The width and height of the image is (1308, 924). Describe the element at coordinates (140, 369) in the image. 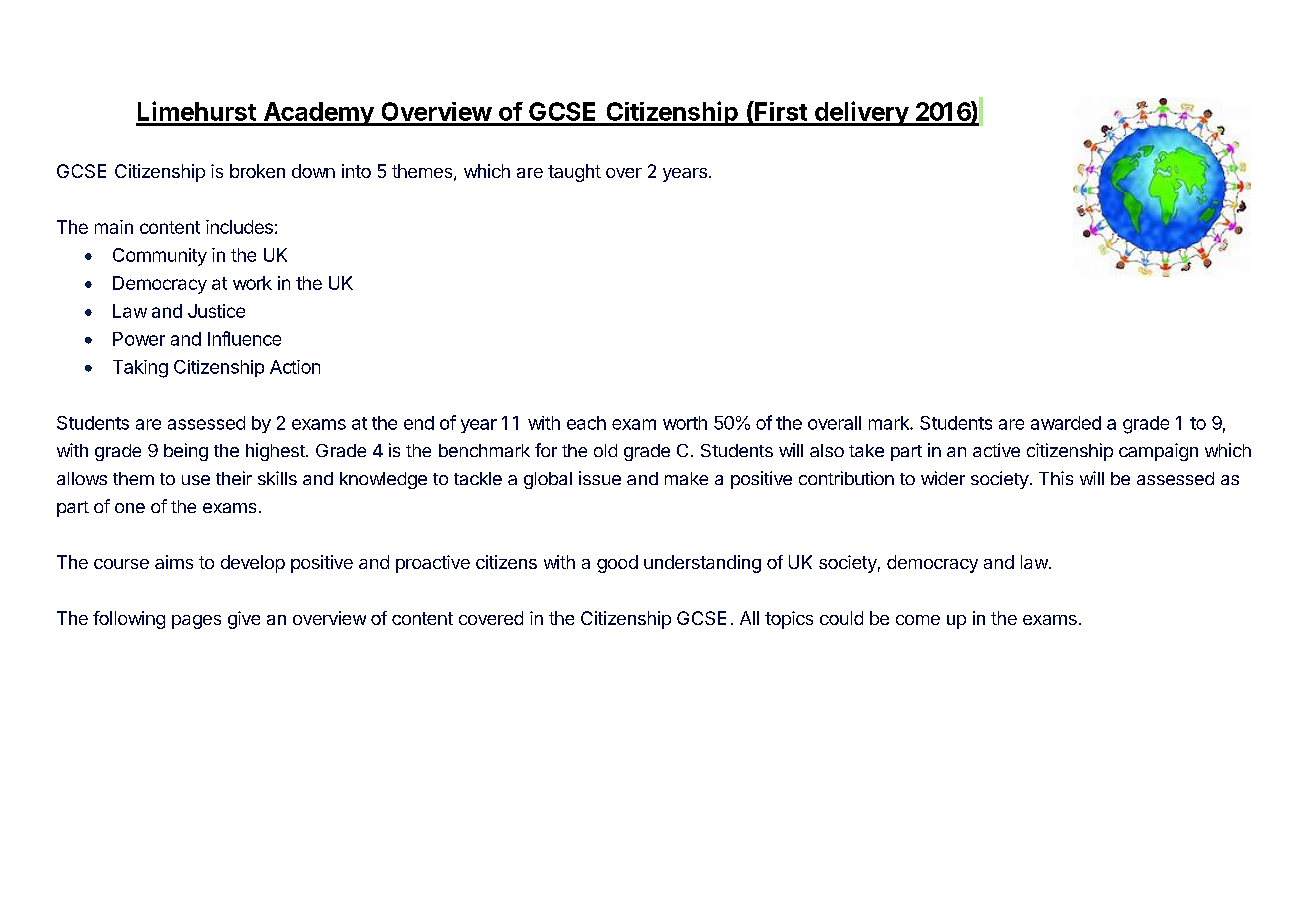

I see `Taking` at that location.
